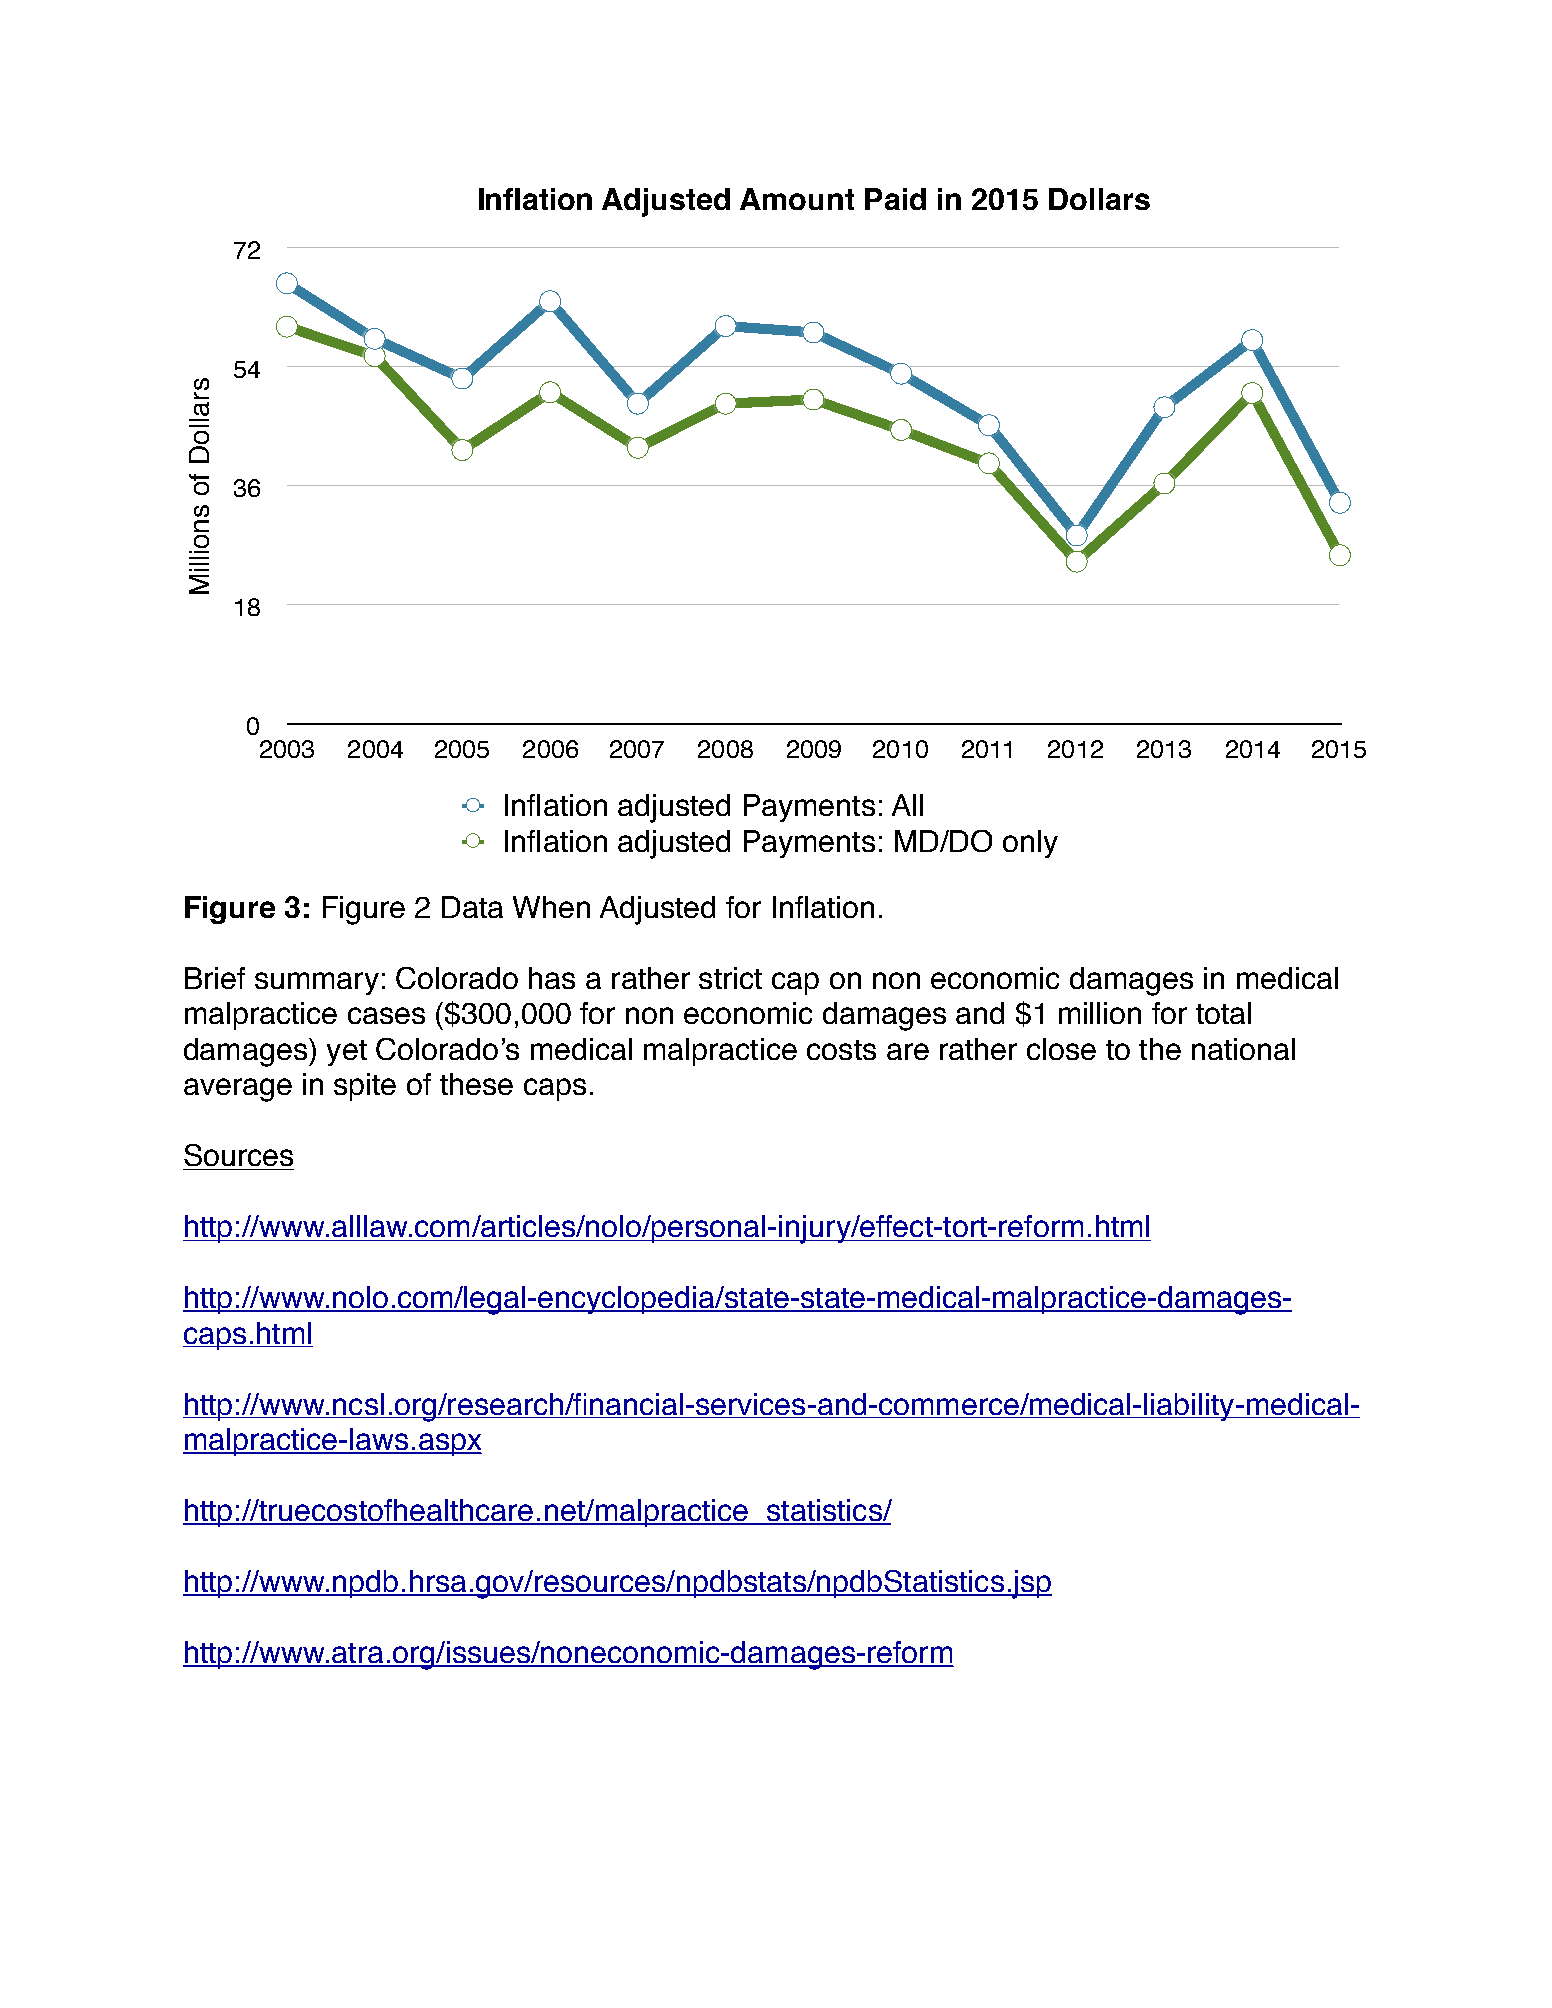 The height and width of the screenshot is (2008, 1552). I want to click on Paid, so click(895, 199).
